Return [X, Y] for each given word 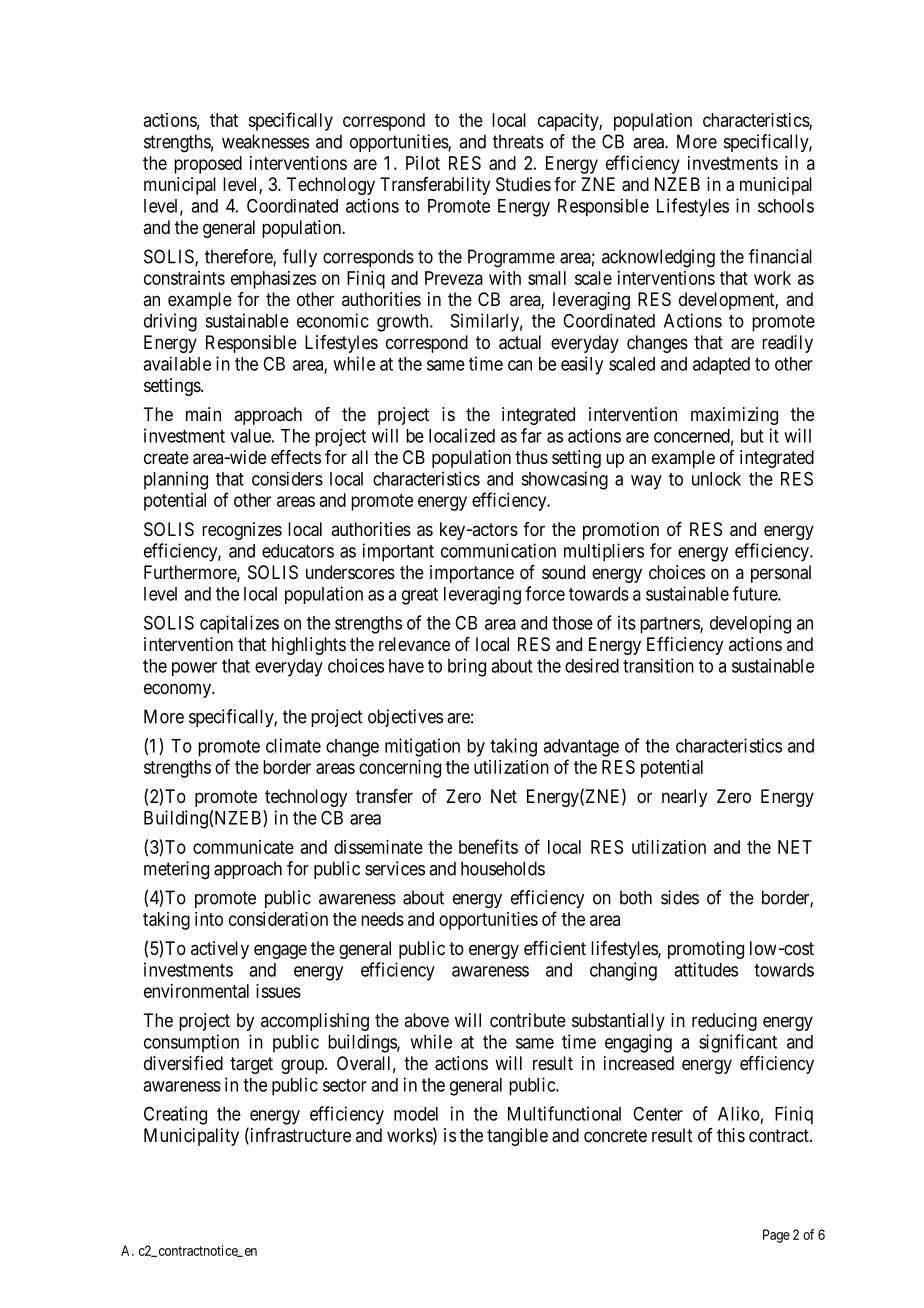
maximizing [734, 416]
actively [220, 950]
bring [467, 667]
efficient [555, 948]
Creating [175, 1115]
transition [658, 665]
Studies [523, 184]
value [251, 436]
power [194, 669]
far [531, 435]
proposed [208, 165]
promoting [706, 950]
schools [786, 206]
